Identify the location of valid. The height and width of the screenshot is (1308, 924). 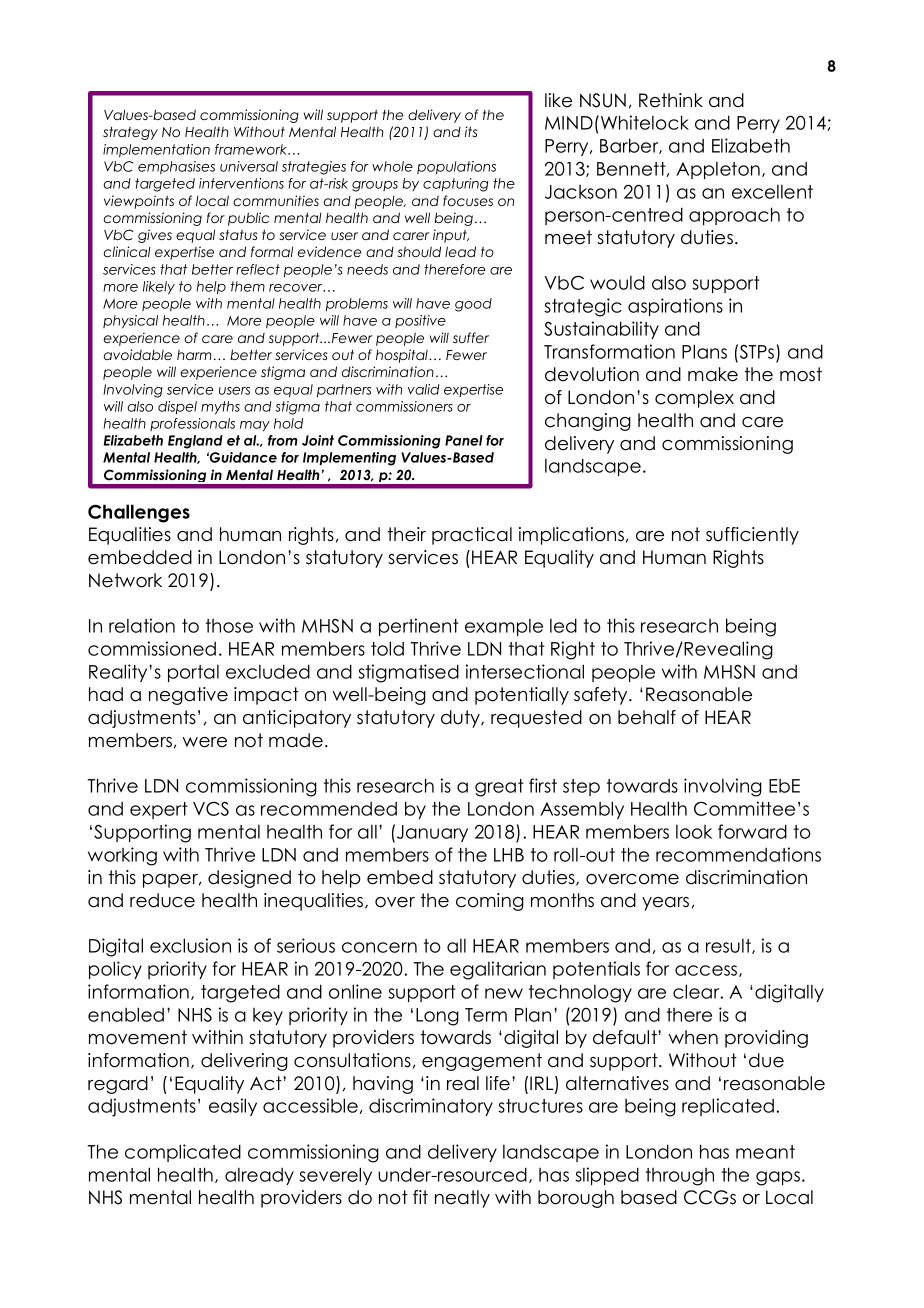
(423, 389).
